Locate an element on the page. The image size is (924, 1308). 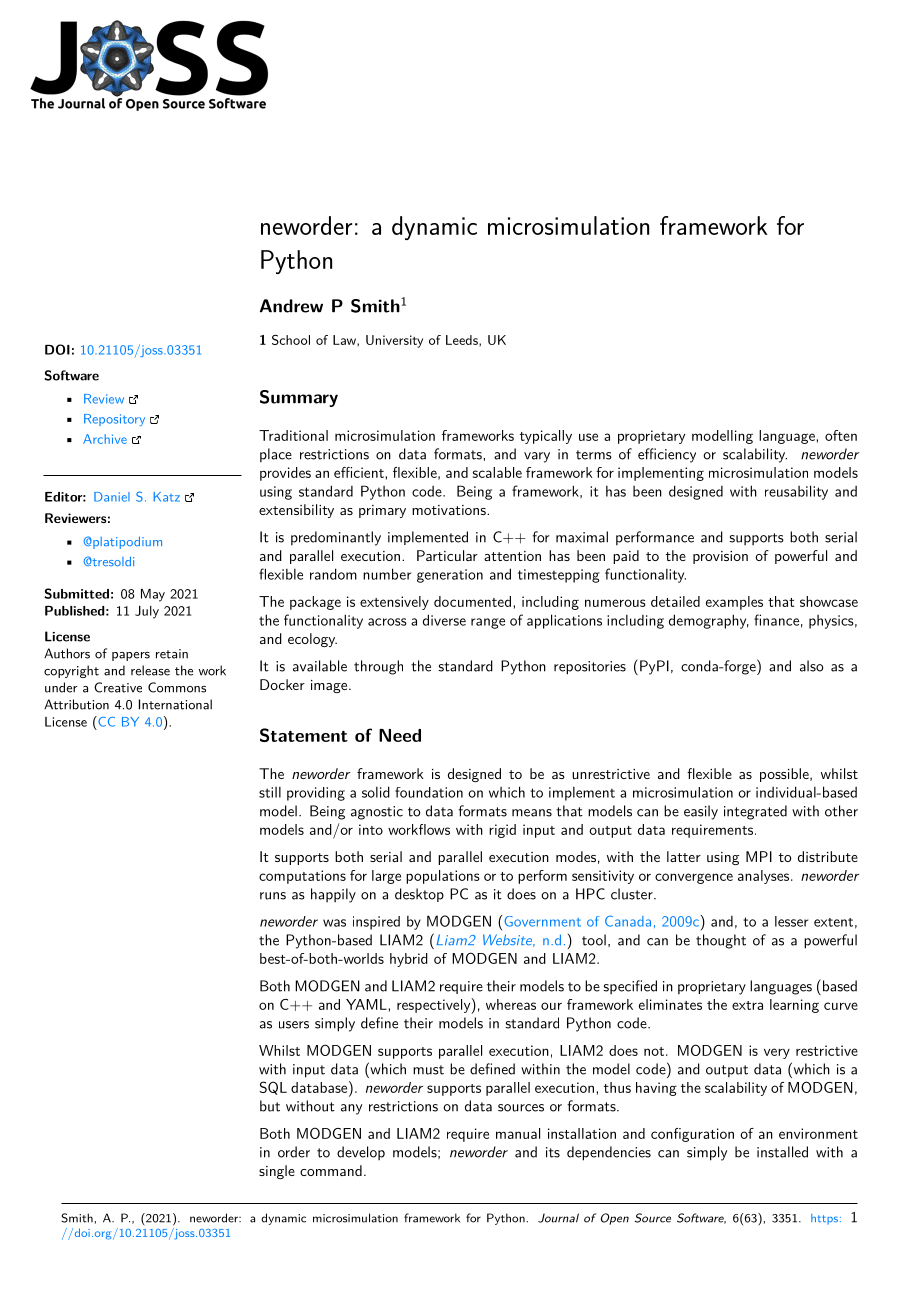
International is located at coordinates (175, 704).
